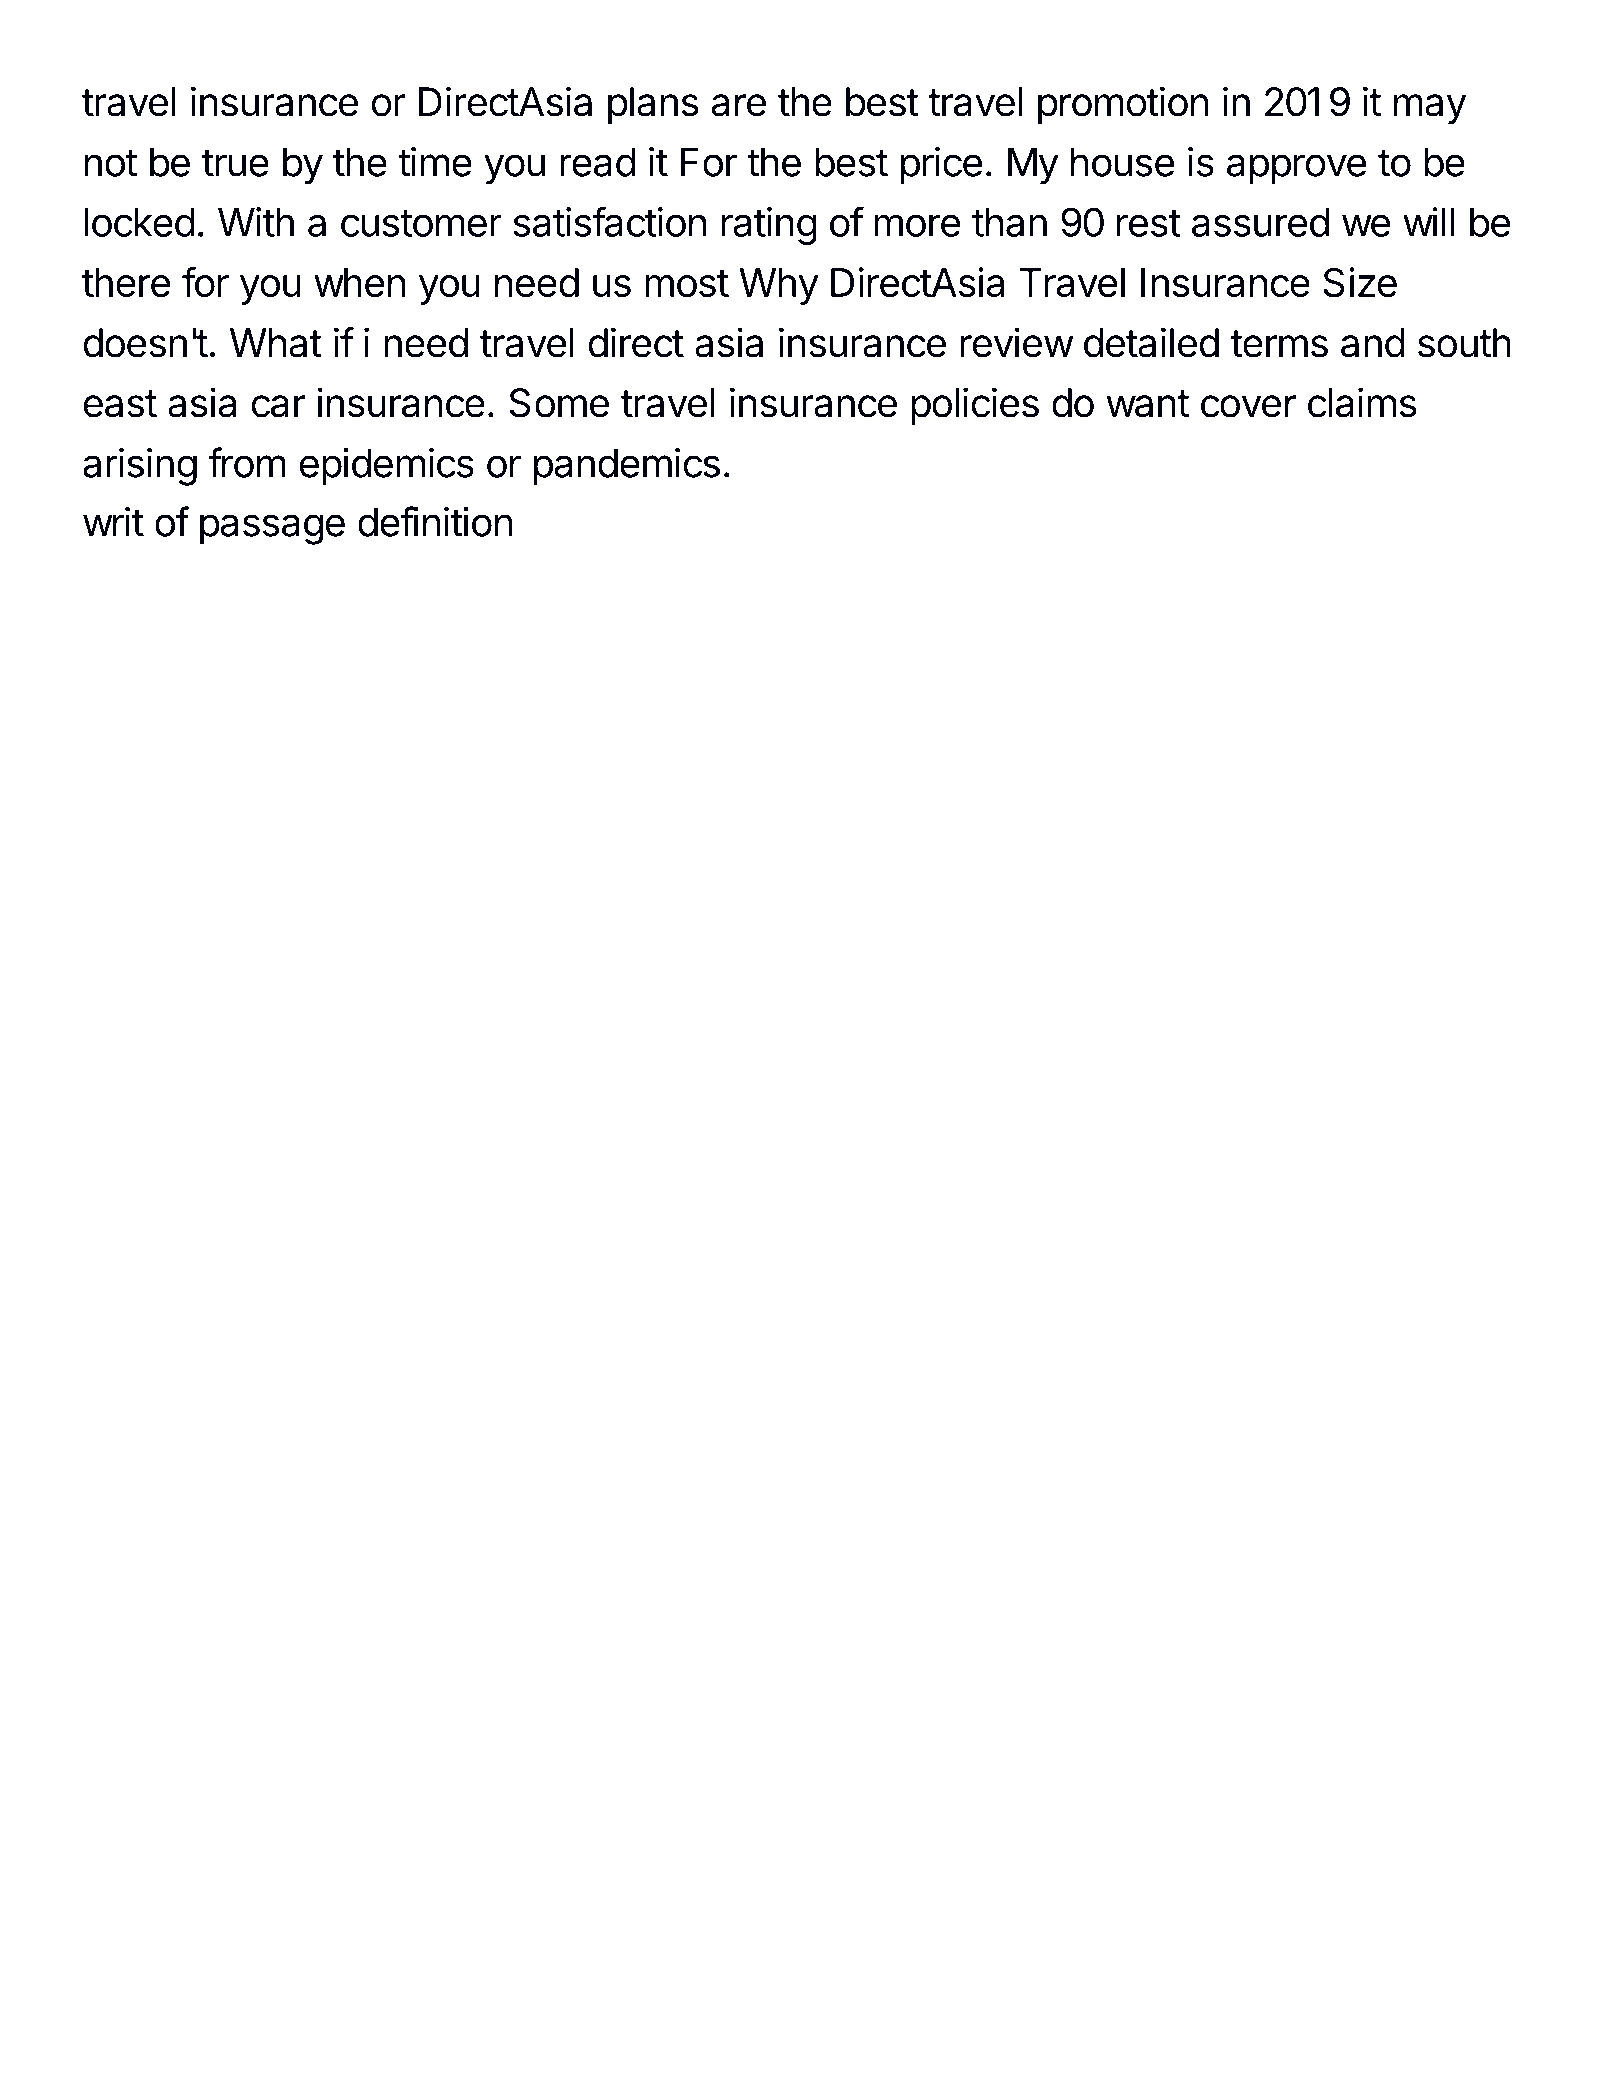 The width and height of the screenshot is (1602, 2073). Describe the element at coordinates (738, 105) in the screenshot. I see `are` at that location.
